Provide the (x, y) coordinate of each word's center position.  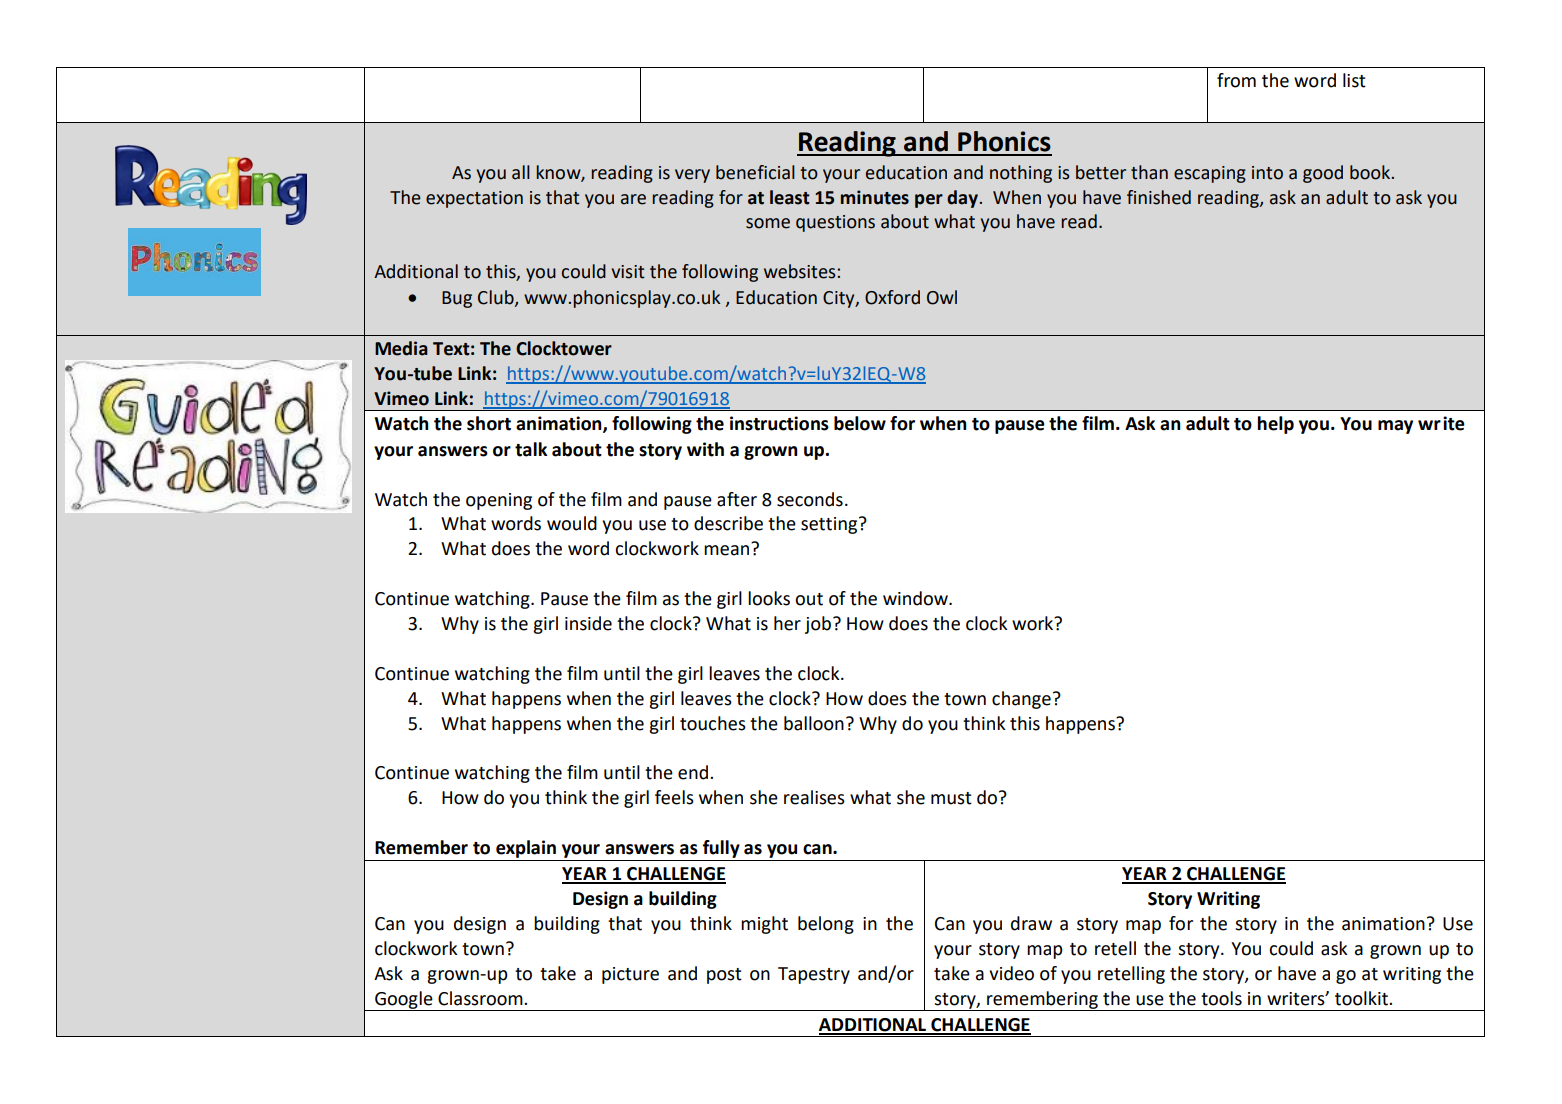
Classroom (481, 998)
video (1011, 973)
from (1236, 80)
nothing (1021, 174)
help (1275, 425)
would (572, 523)
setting (830, 525)
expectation (474, 199)
